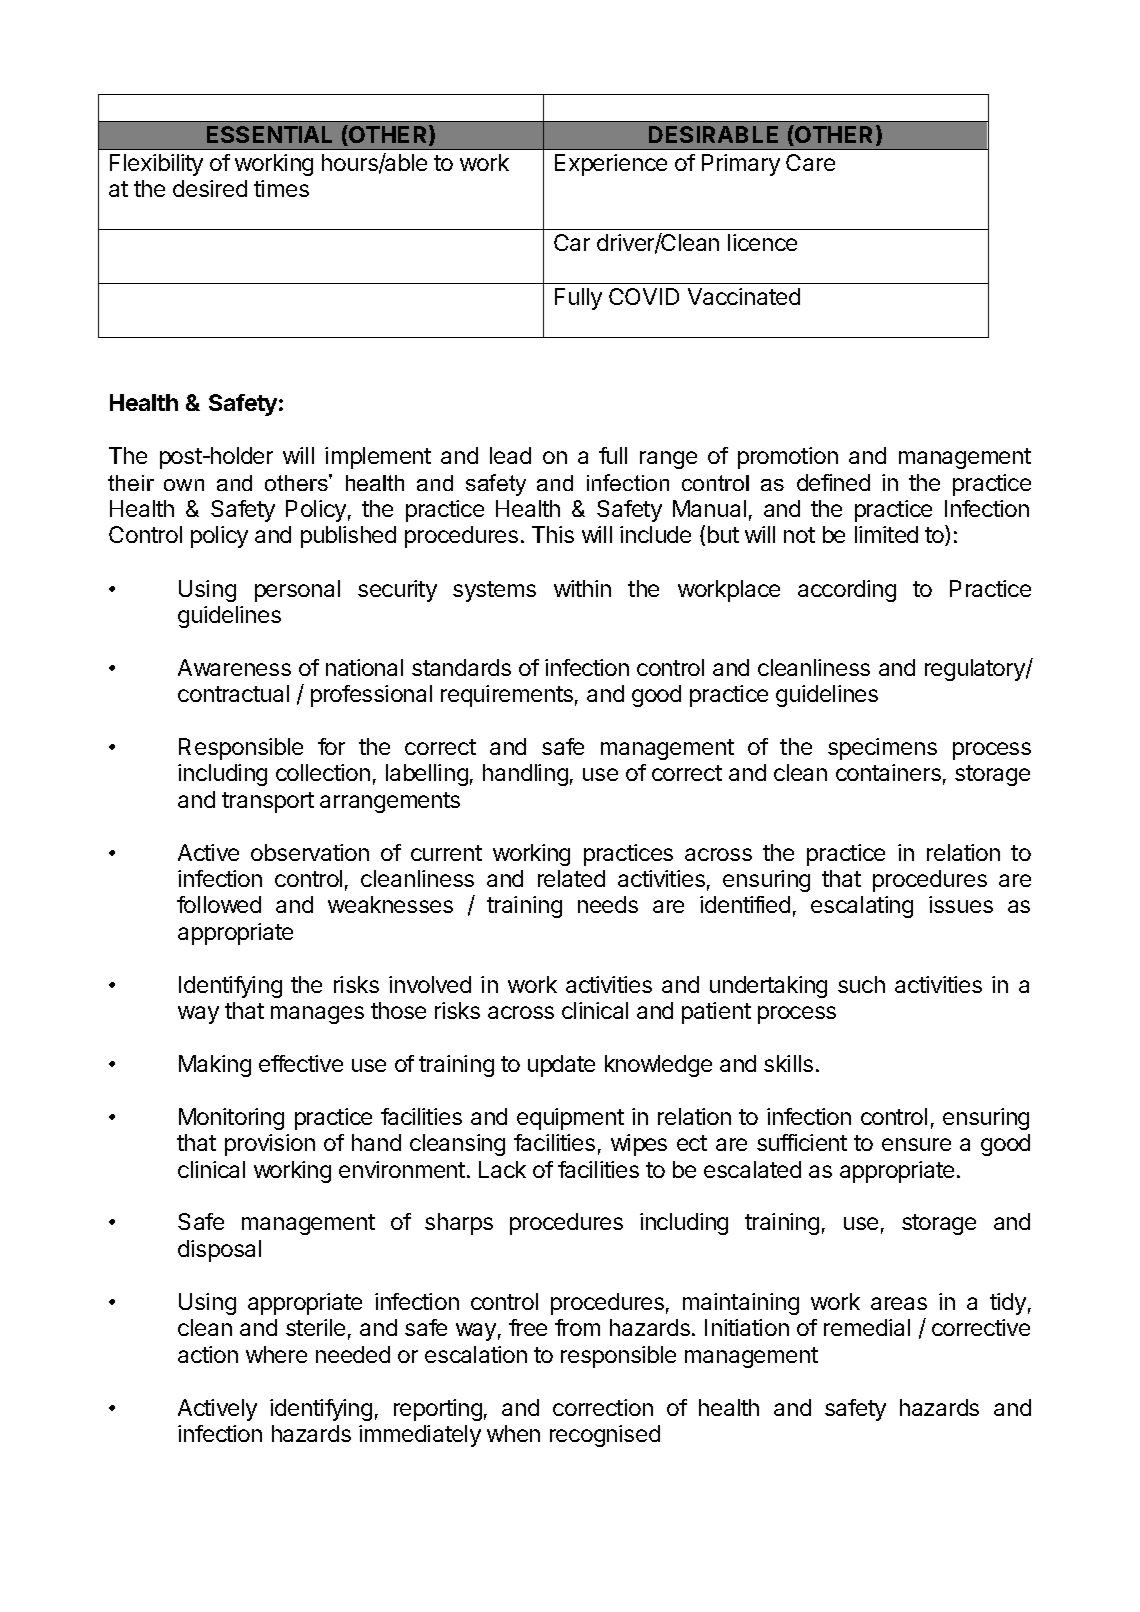  I want to click on ensure, so click(916, 1144).
